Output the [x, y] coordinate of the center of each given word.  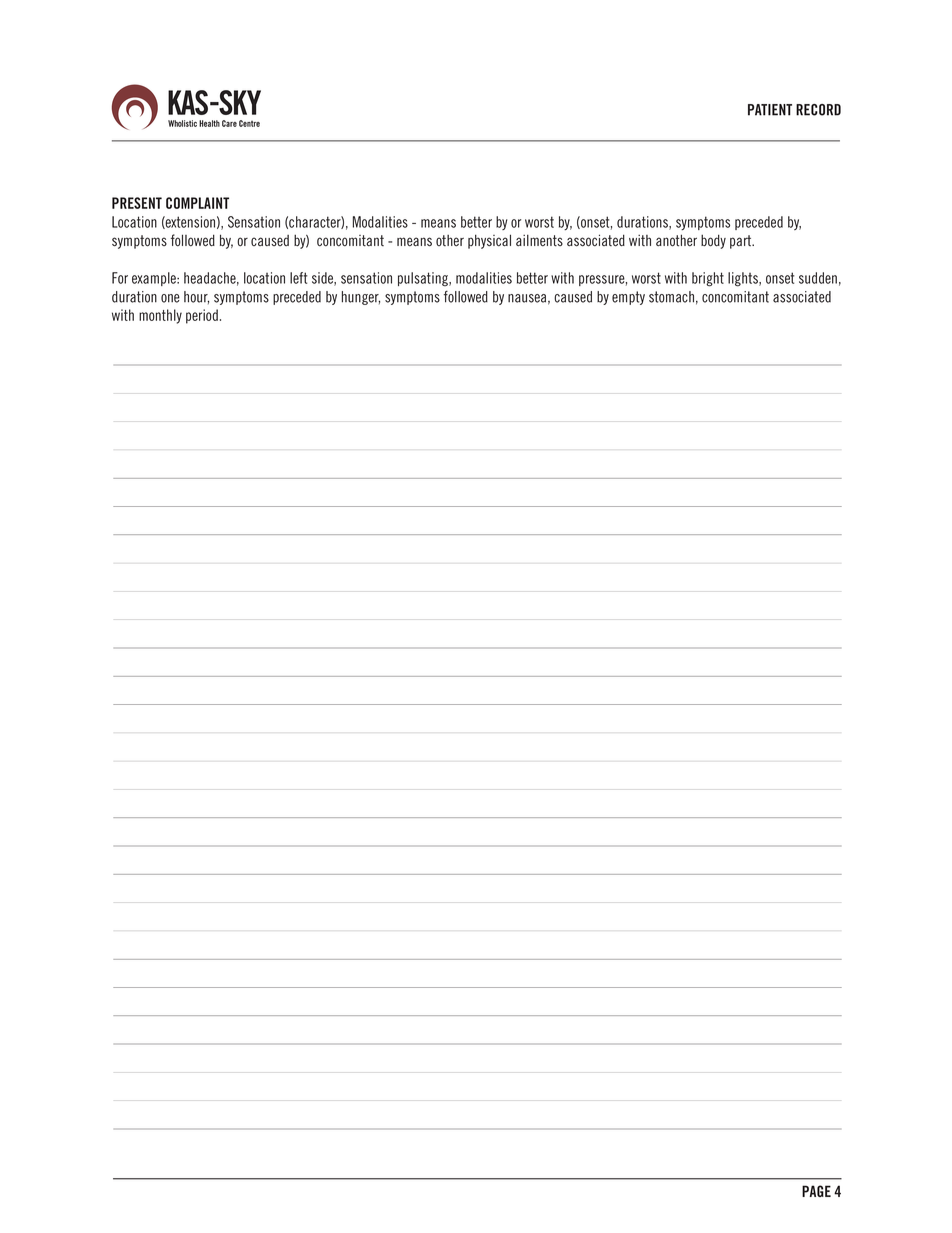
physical [489, 241]
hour [196, 297]
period [202, 316]
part [742, 242]
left [298, 278]
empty [628, 298]
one [170, 298]
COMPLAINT [197, 203]
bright [708, 279]
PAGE [816, 1191]
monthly [160, 316]
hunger [361, 298]
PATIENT [770, 110]
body [713, 241]
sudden [818, 278]
